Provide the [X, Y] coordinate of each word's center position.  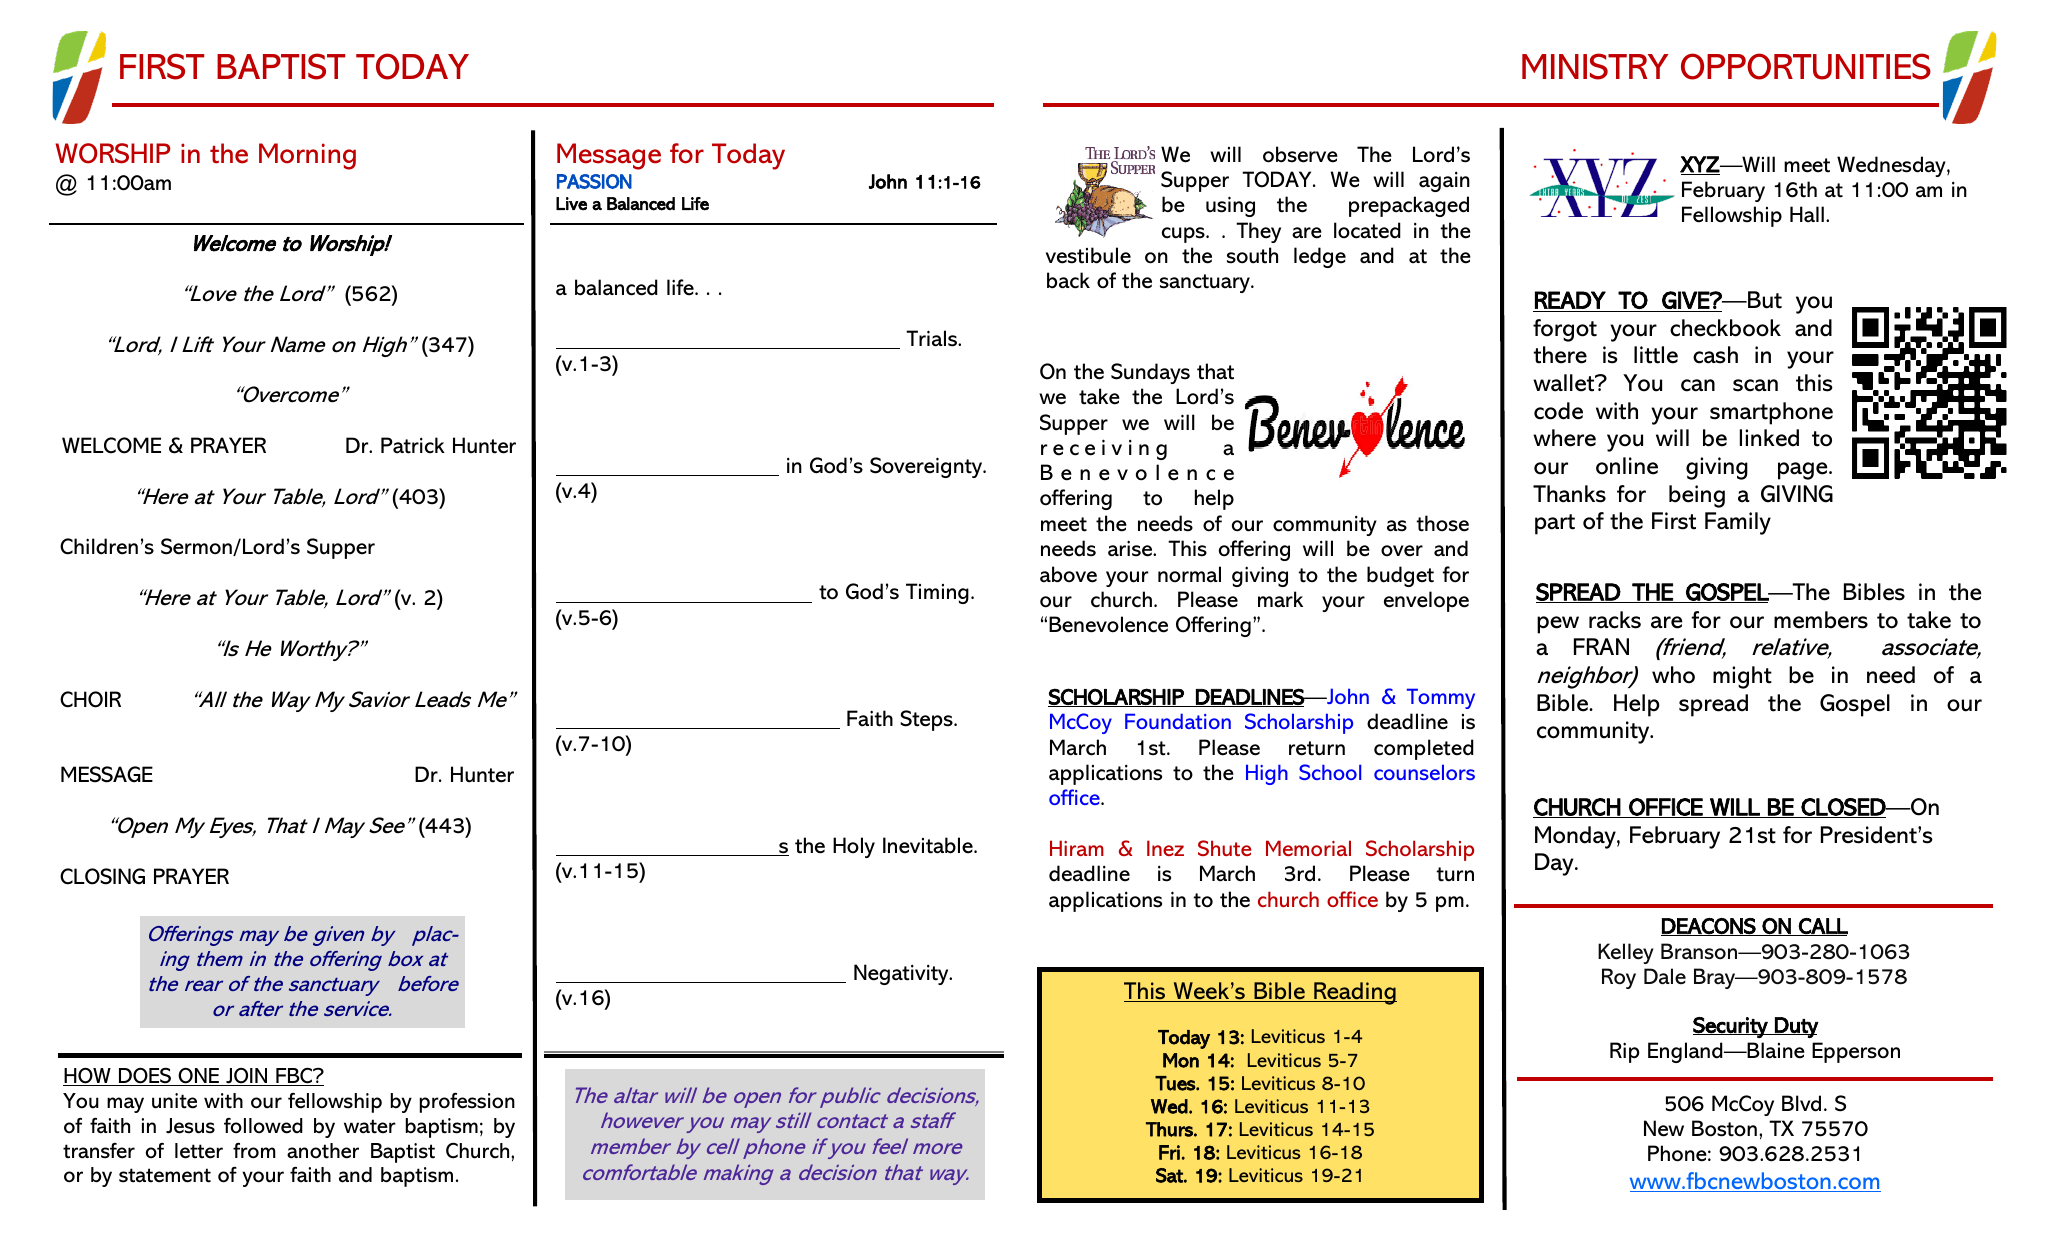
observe [1300, 154]
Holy [854, 847]
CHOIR [90, 699]
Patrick [413, 445]
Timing [937, 593]
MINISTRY [1595, 66]
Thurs [1170, 1129]
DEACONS [1709, 927]
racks [1615, 620]
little [1656, 355]
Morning [307, 156]
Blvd [1801, 1103]
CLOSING [102, 876]
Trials [932, 338]
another [323, 1151]
